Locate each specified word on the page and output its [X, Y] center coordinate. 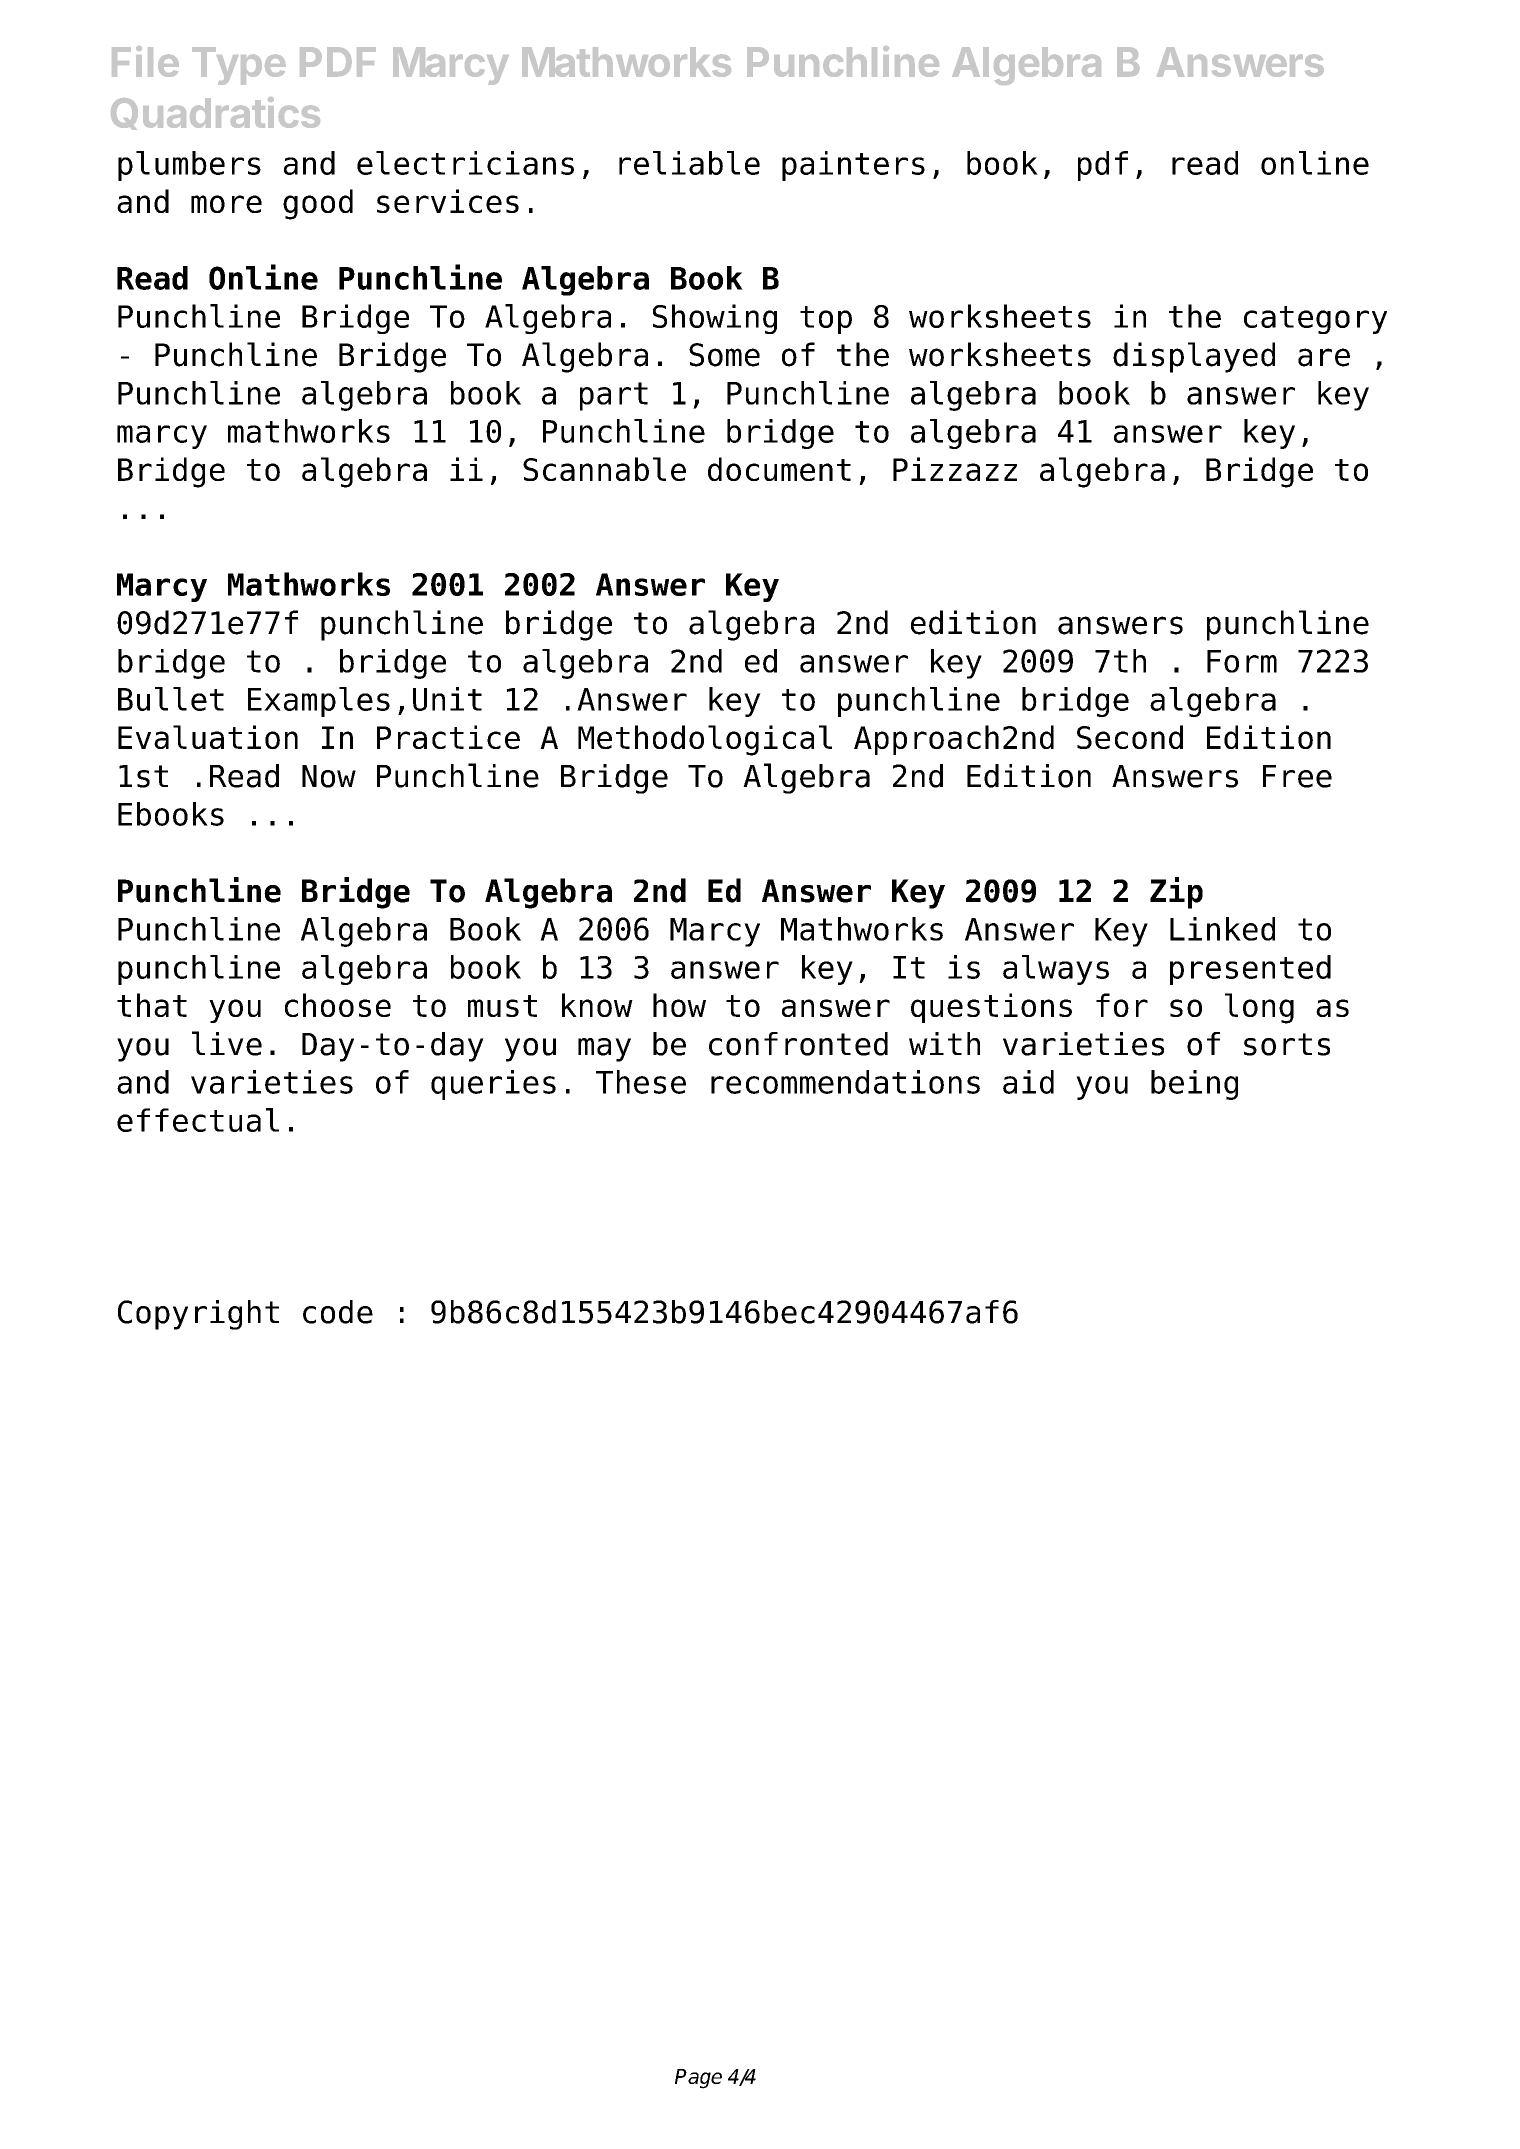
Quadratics [215, 113]
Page [698, 2079]
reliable [689, 163]
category [1315, 320]
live [227, 1043]
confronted [798, 1044]
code [338, 1312]
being [1194, 1085]
